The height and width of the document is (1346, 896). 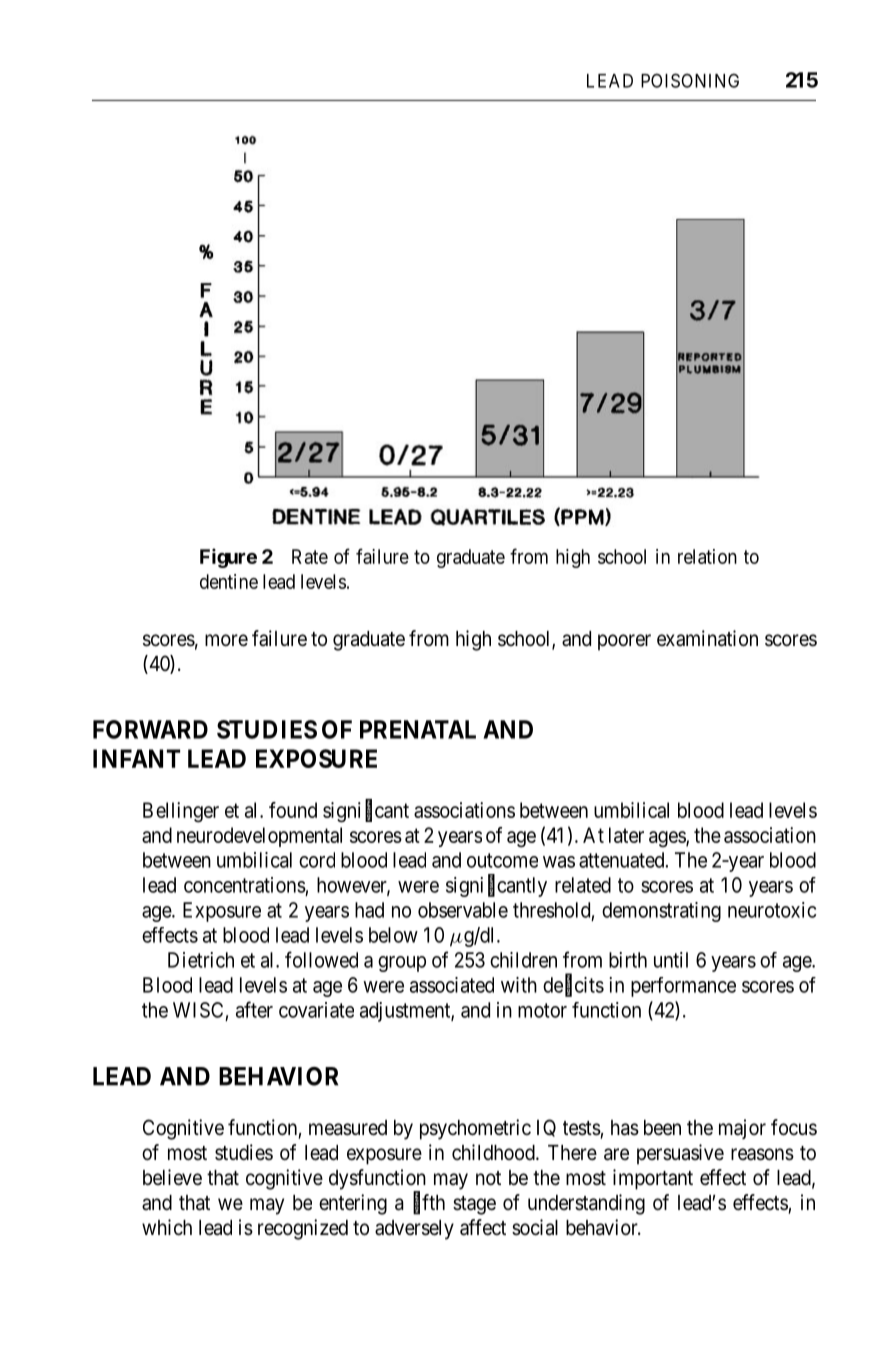 I want to click on Rate, so click(x=310, y=556).
